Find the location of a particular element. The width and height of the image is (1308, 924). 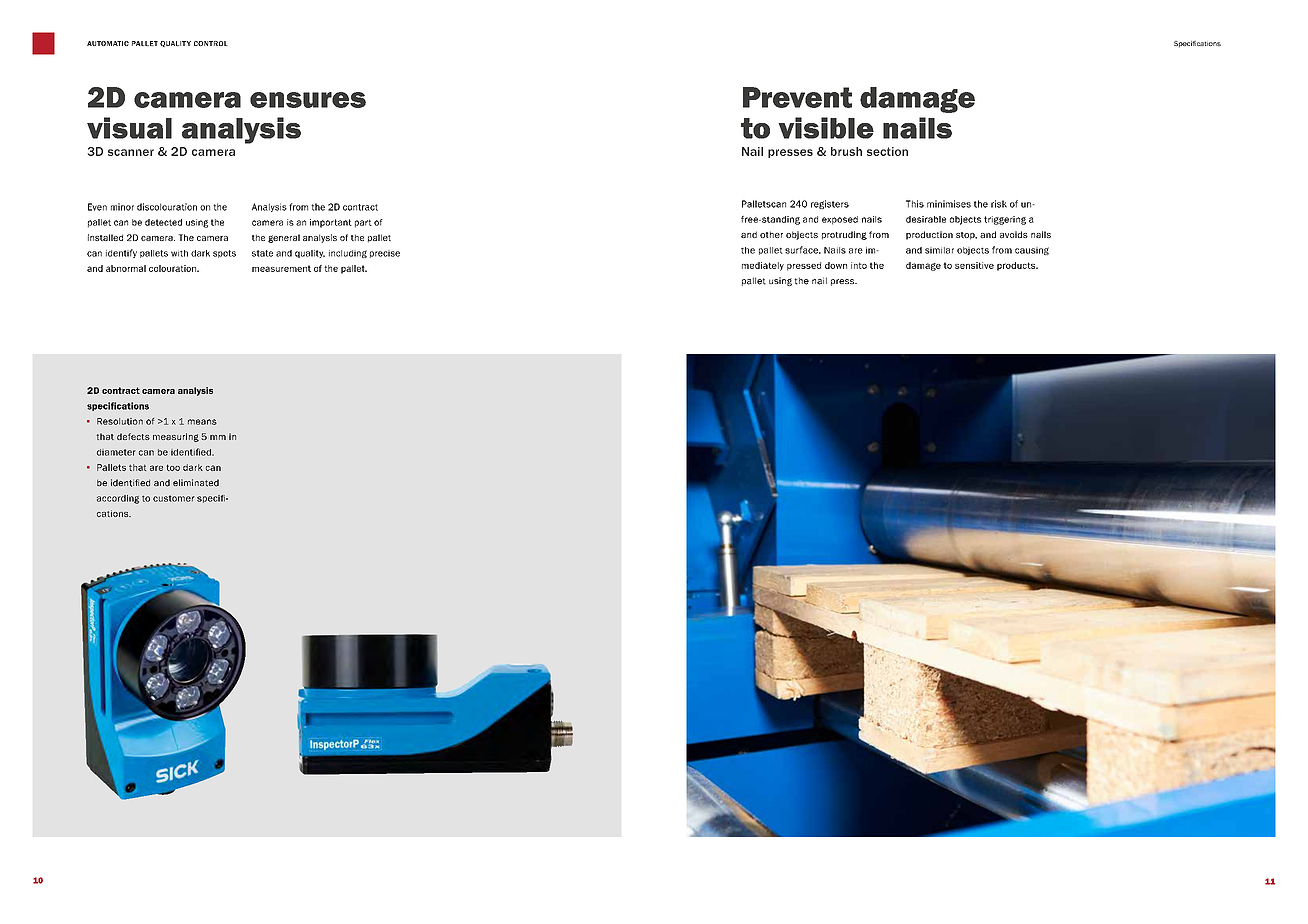

customer is located at coordinates (174, 498).
